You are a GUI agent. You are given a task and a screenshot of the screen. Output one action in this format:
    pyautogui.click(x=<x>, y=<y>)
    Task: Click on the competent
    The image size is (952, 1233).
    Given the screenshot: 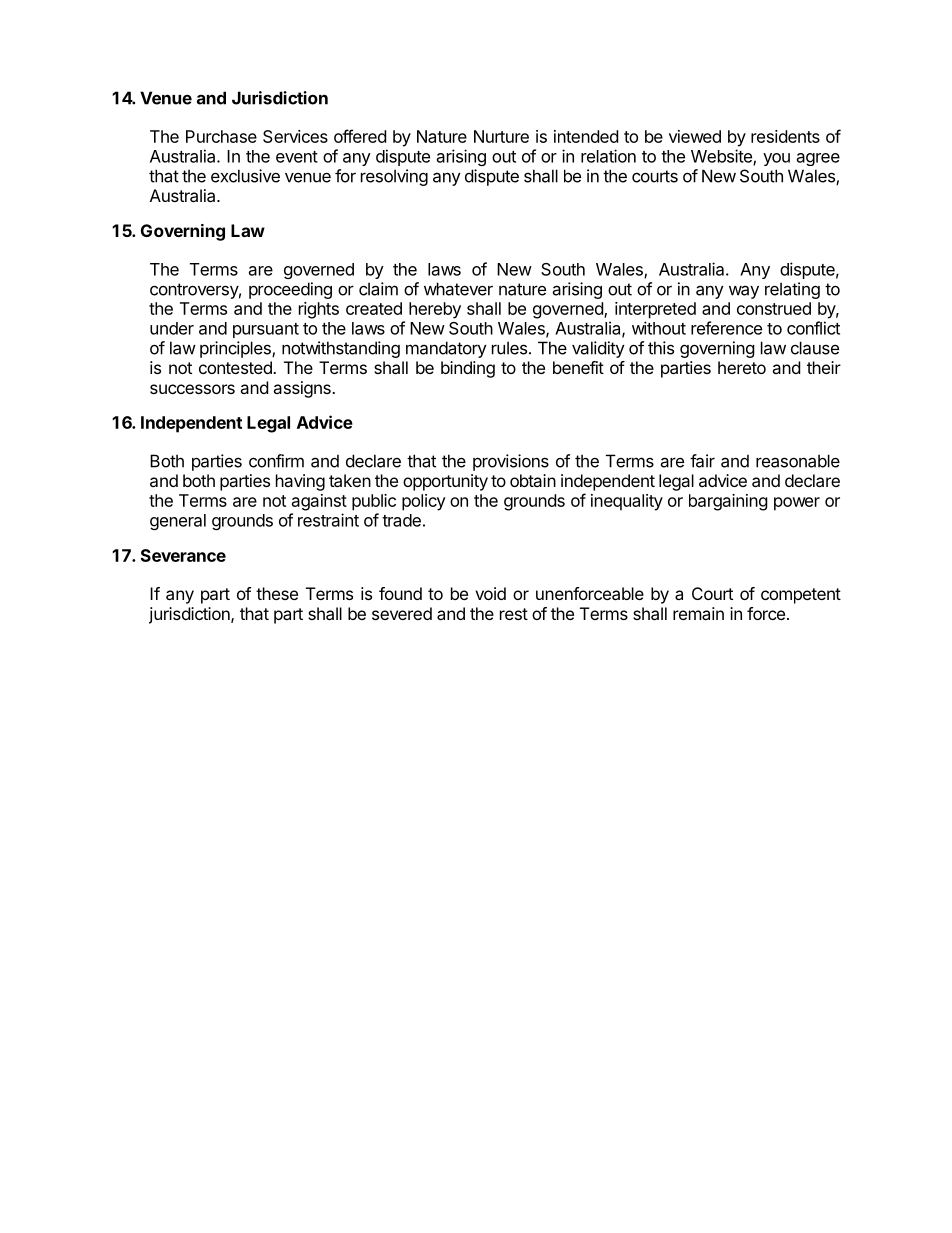 What is the action you would take?
    pyautogui.click(x=801, y=596)
